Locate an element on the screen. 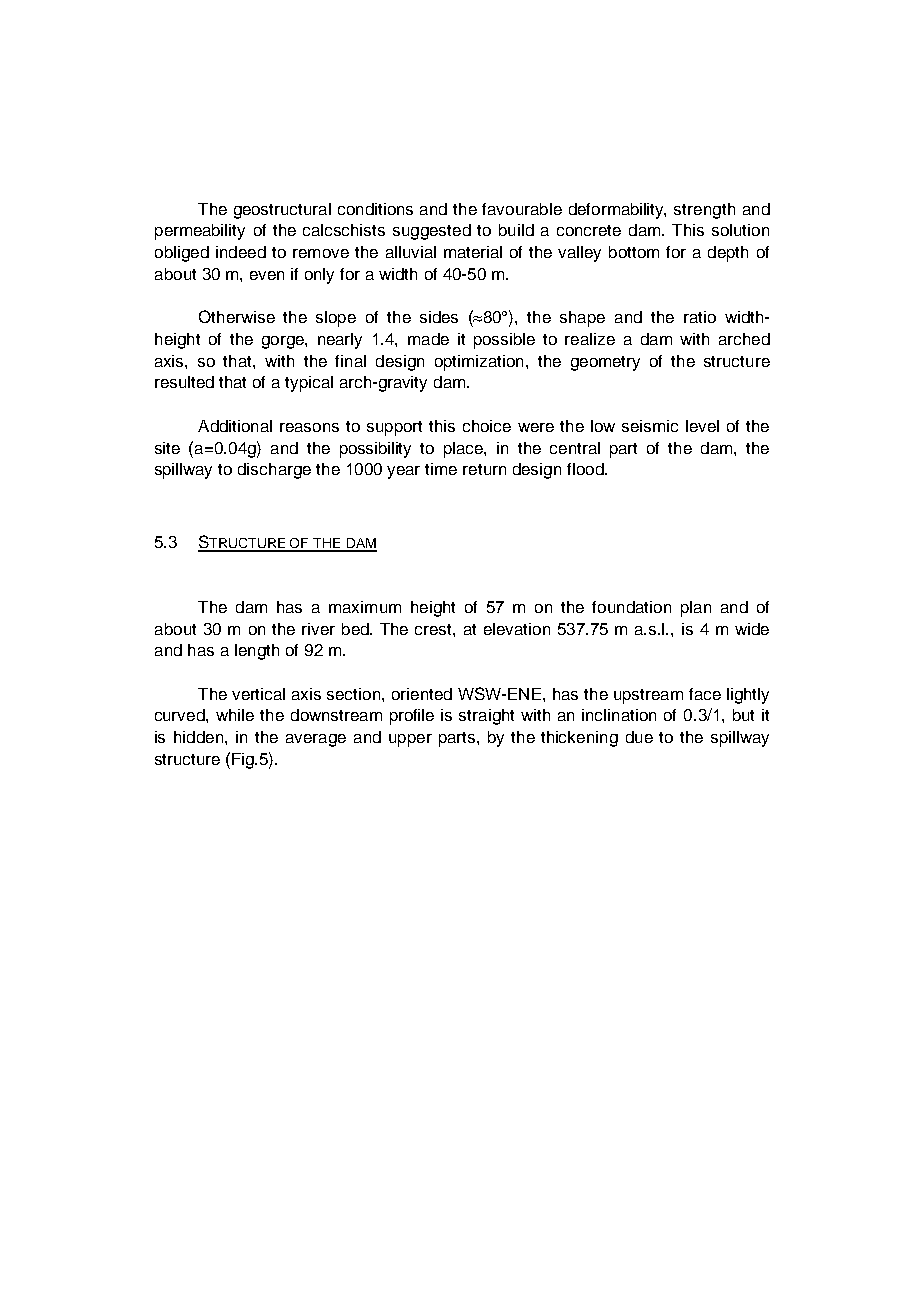  while is located at coordinates (235, 715).
